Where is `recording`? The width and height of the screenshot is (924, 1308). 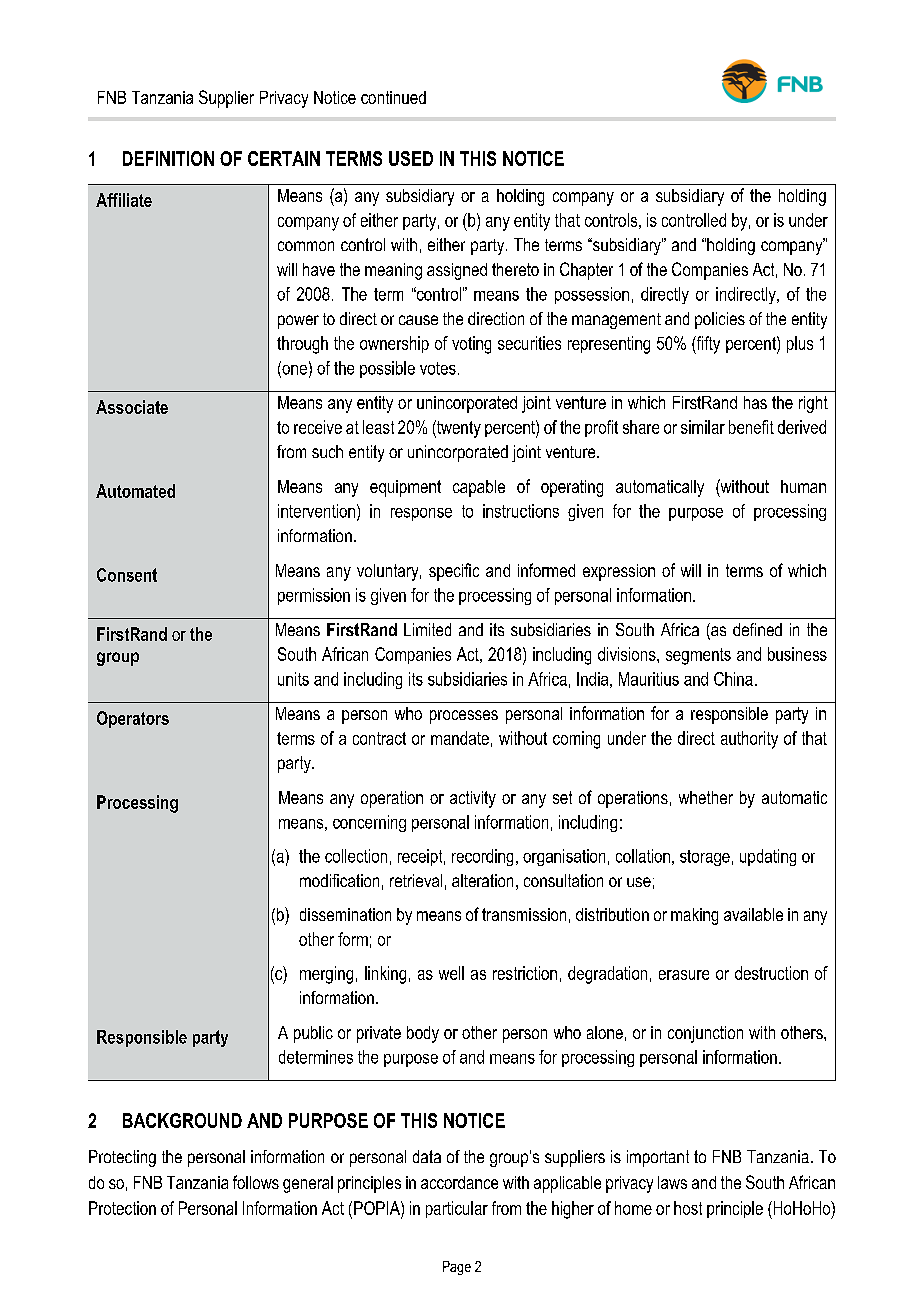
recording is located at coordinates (482, 857).
